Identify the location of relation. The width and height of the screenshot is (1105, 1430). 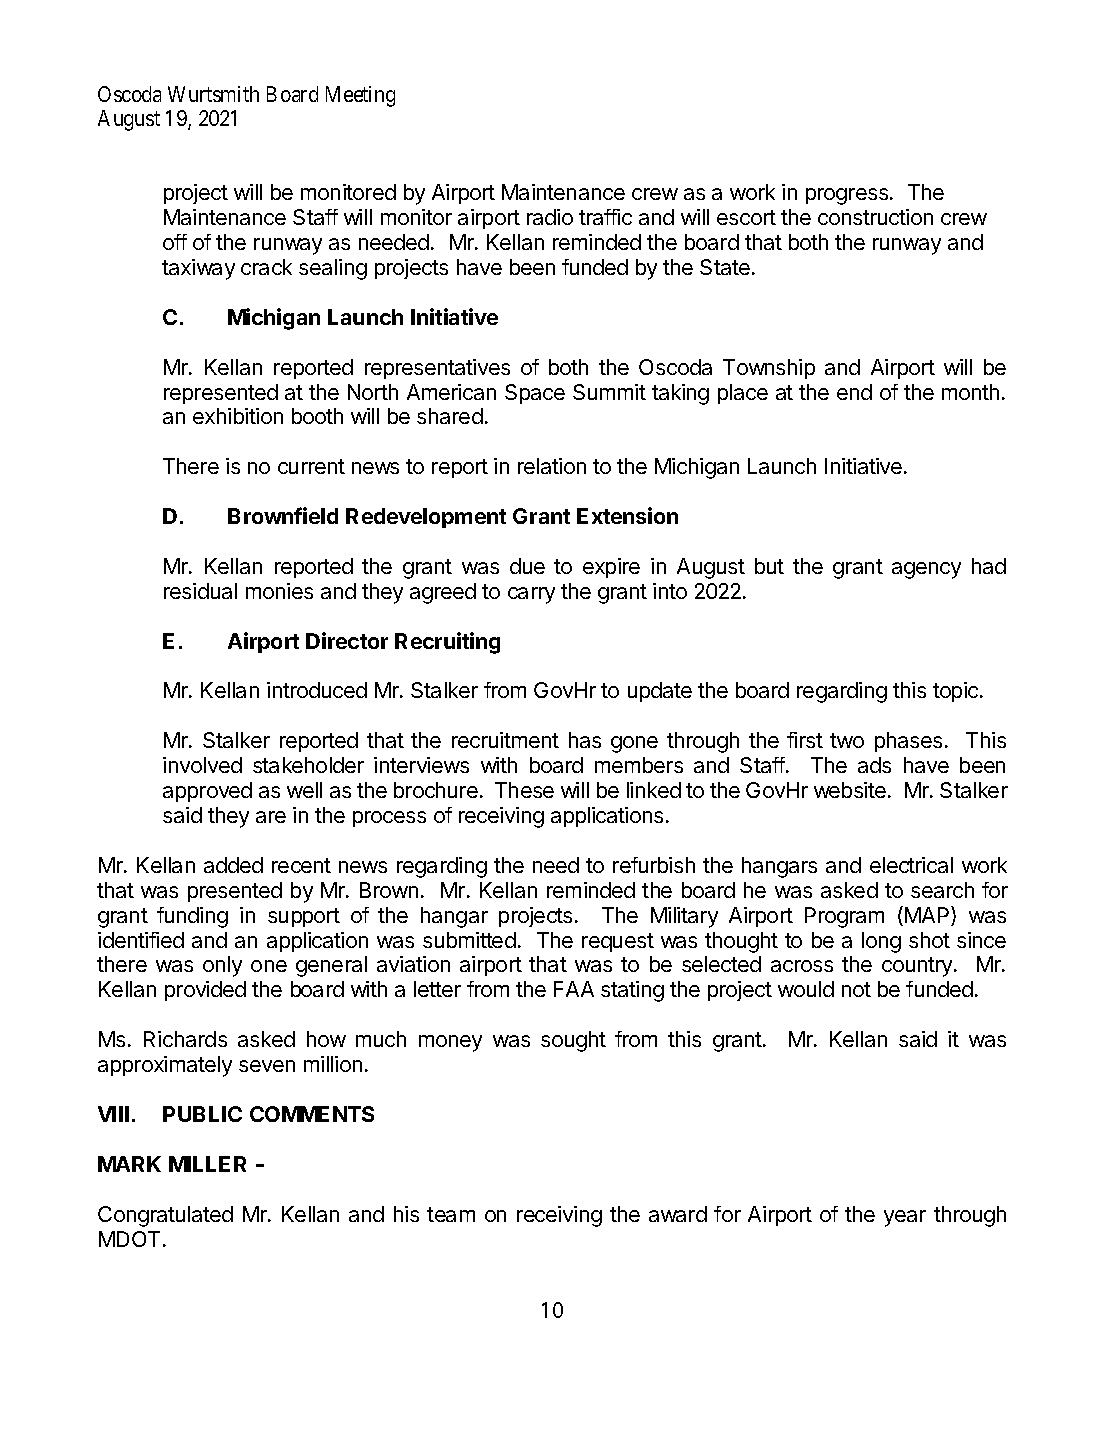
(552, 466).
